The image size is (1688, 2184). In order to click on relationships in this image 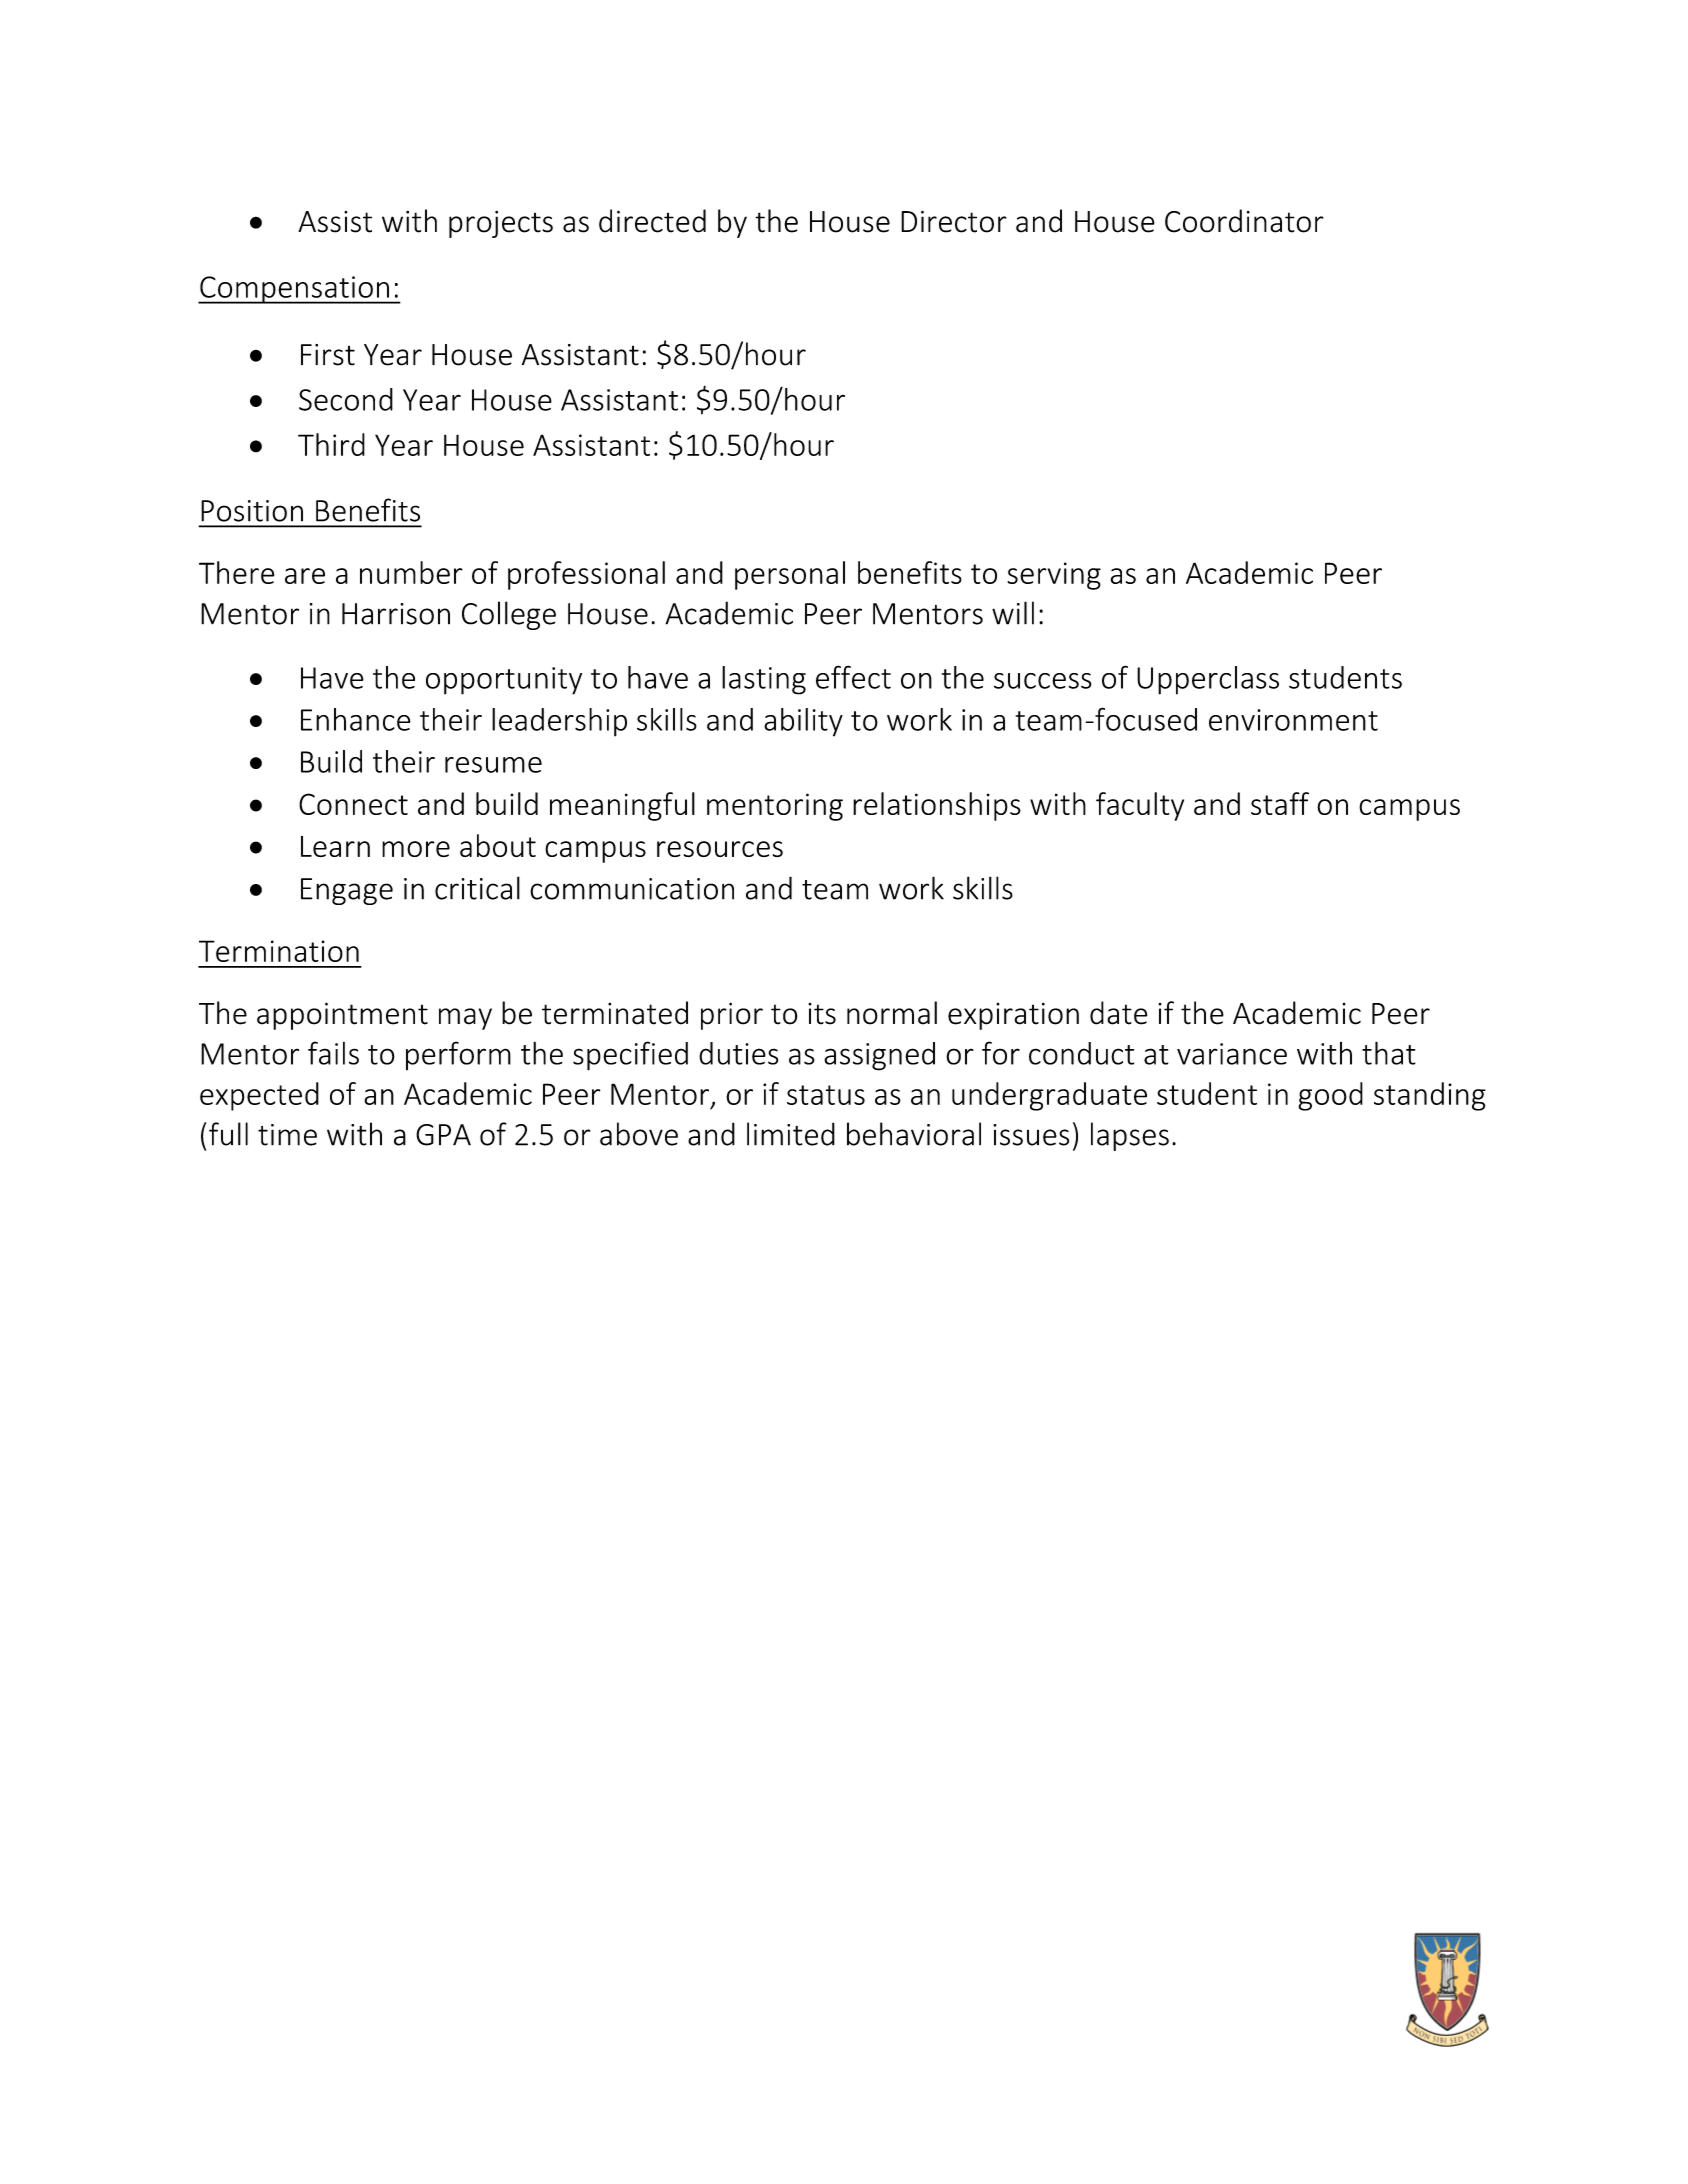, I will do `click(937, 806)`.
